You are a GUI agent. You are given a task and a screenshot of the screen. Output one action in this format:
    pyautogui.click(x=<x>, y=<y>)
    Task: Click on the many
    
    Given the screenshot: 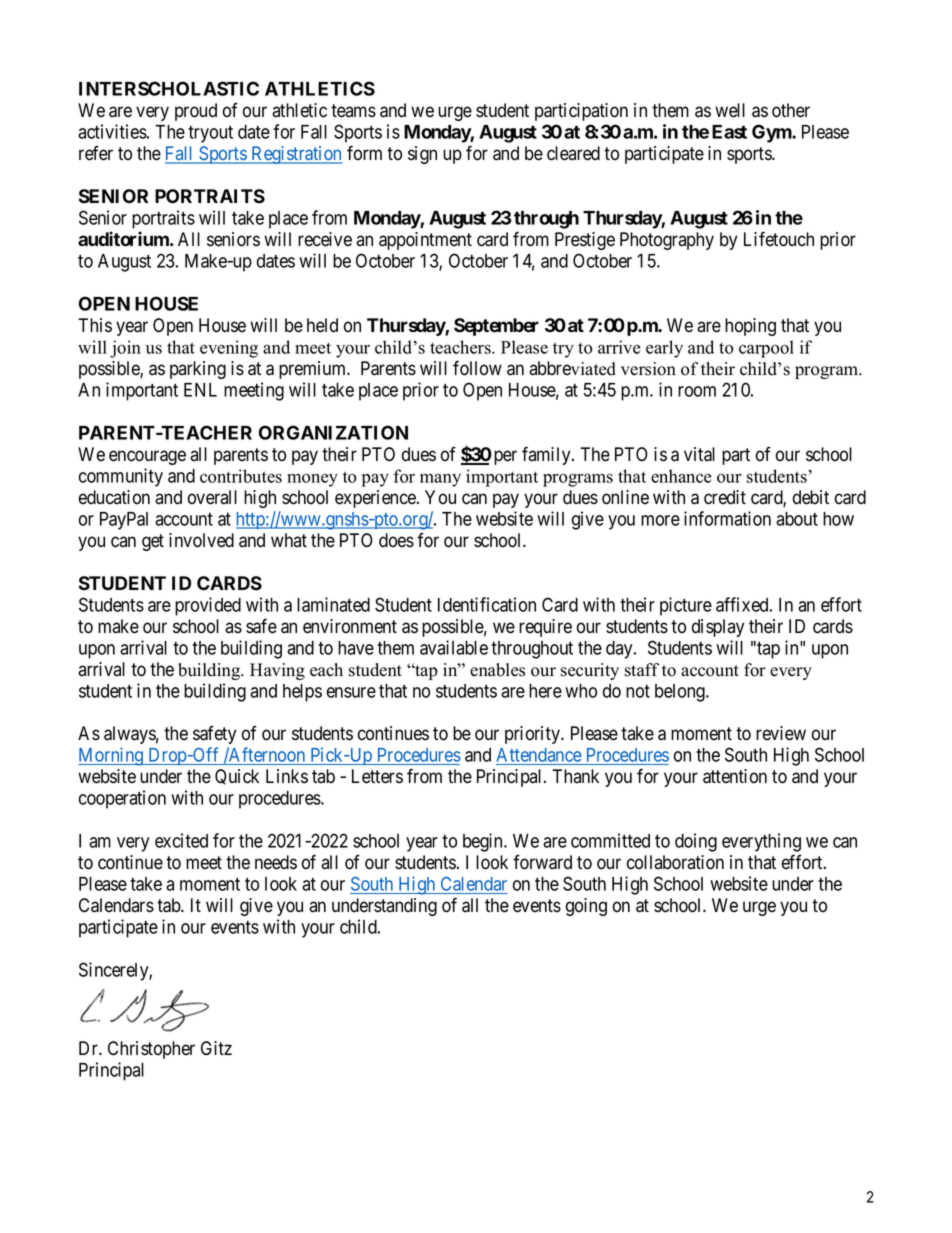 What is the action you would take?
    pyautogui.click(x=440, y=480)
